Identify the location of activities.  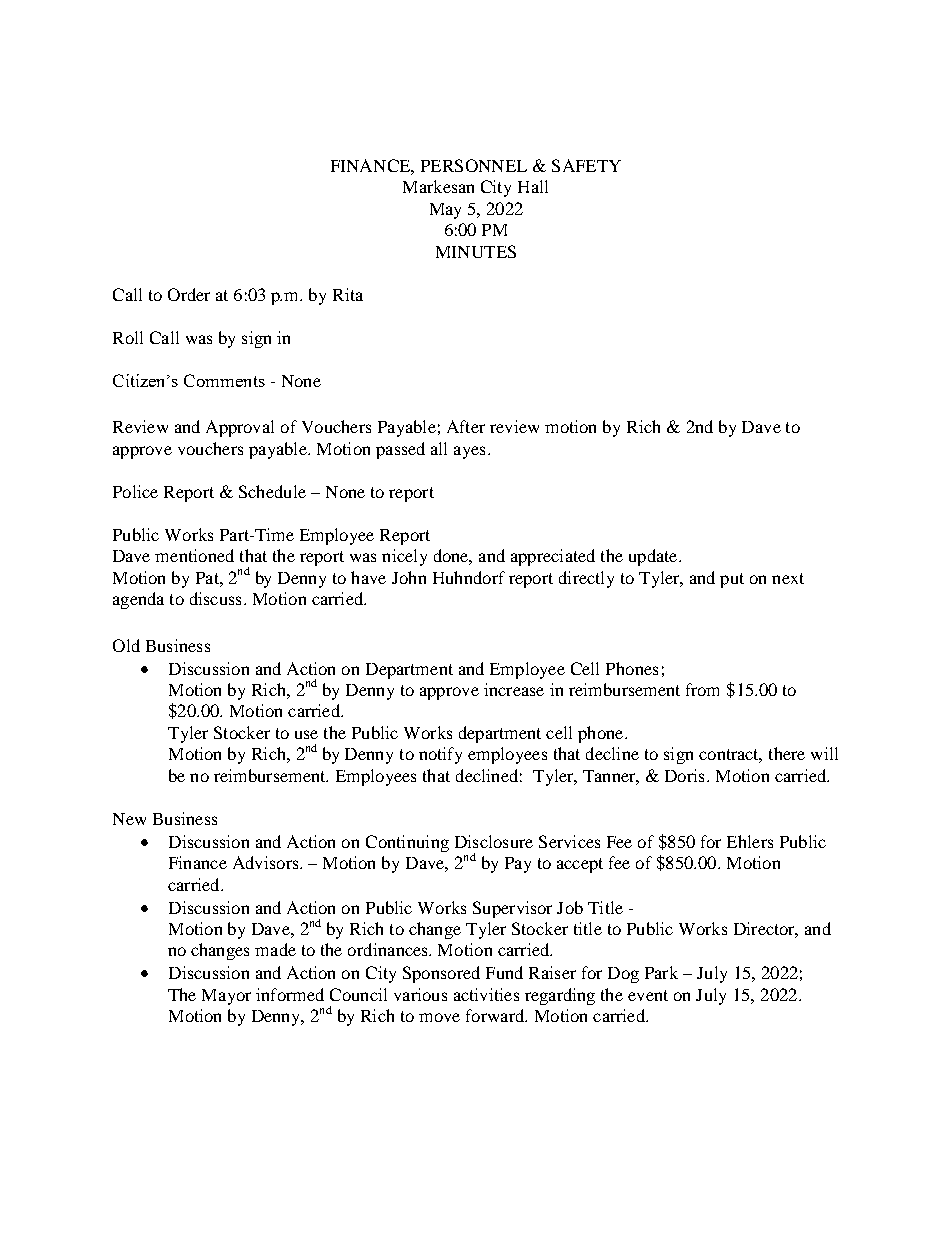
(486, 994).
